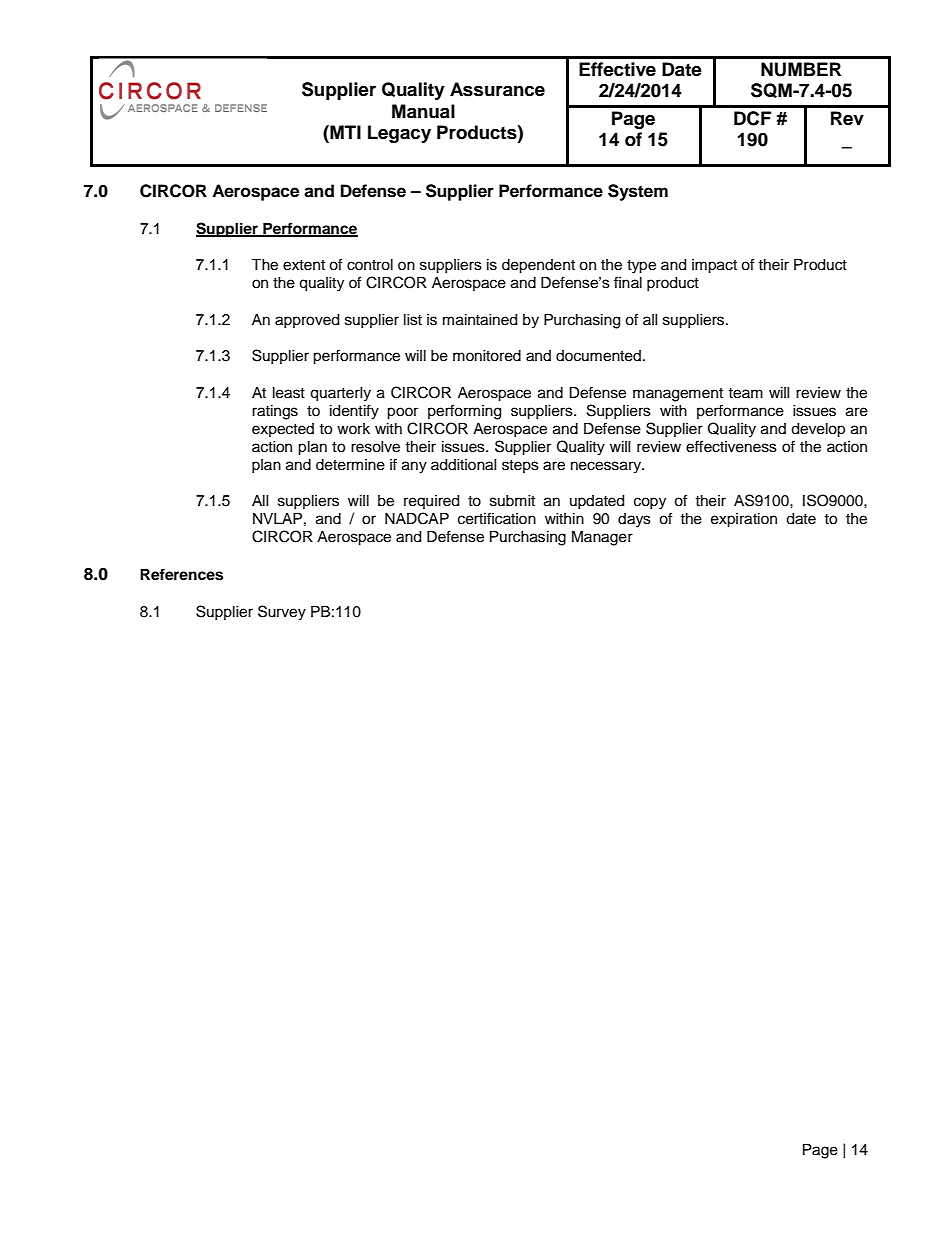 This document has height=1233, width=952. I want to click on System, so click(638, 192).
